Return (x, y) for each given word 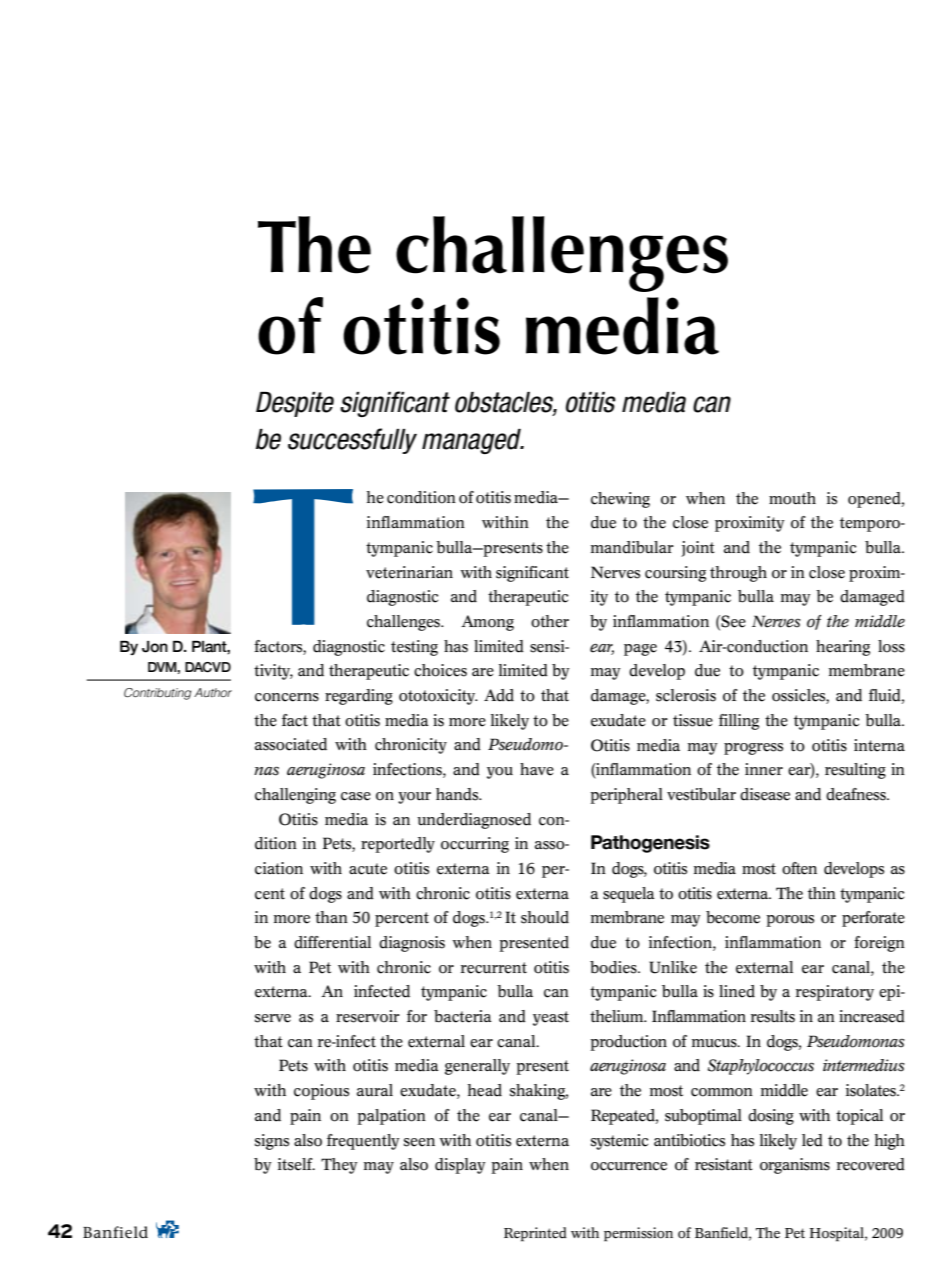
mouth (792, 498)
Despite (295, 404)
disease (765, 794)
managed (472, 441)
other (550, 621)
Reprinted (535, 1234)
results (773, 1016)
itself (296, 1164)
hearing (843, 648)
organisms (795, 1166)
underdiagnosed (474, 821)
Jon (155, 647)
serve (273, 1018)
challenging (295, 796)
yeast (551, 1018)
